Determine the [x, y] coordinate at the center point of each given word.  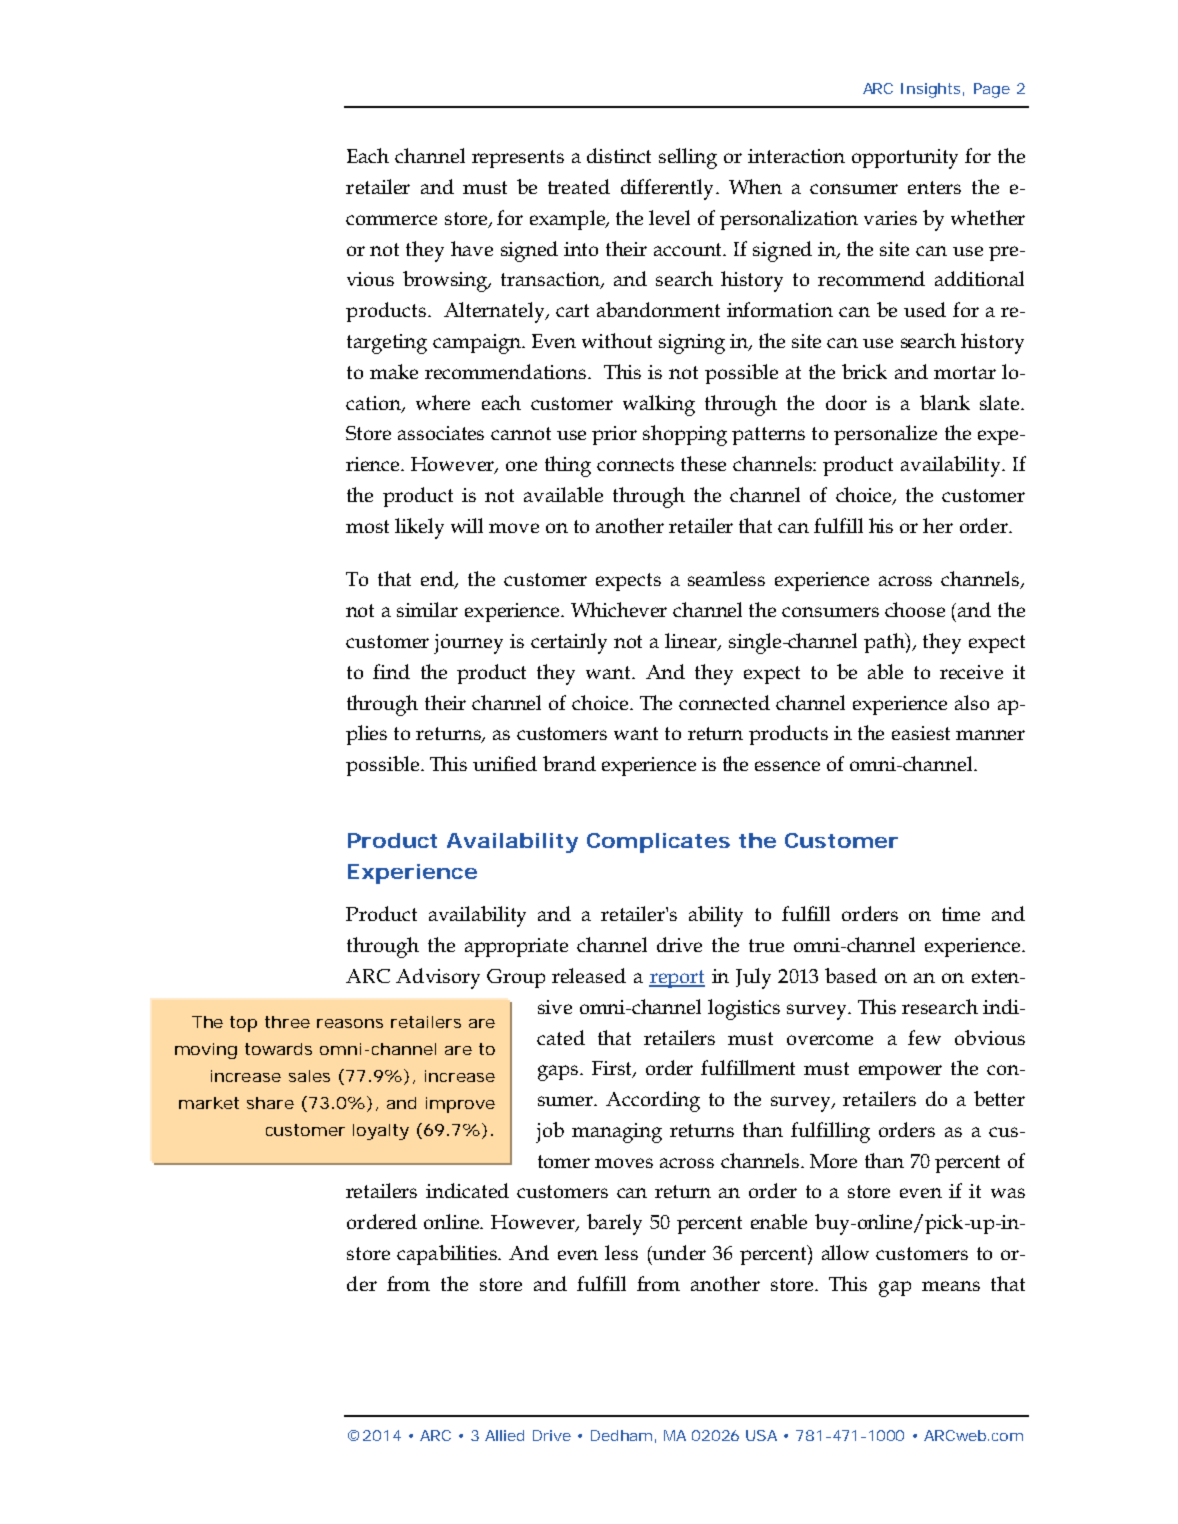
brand [569, 763]
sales [309, 1076]
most [367, 526]
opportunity [905, 159]
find [391, 671]
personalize [885, 435]
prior [614, 435]
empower [900, 1072]
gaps [559, 1073]
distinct [619, 155]
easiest [921, 733]
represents [518, 159]
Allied [504, 1435]
